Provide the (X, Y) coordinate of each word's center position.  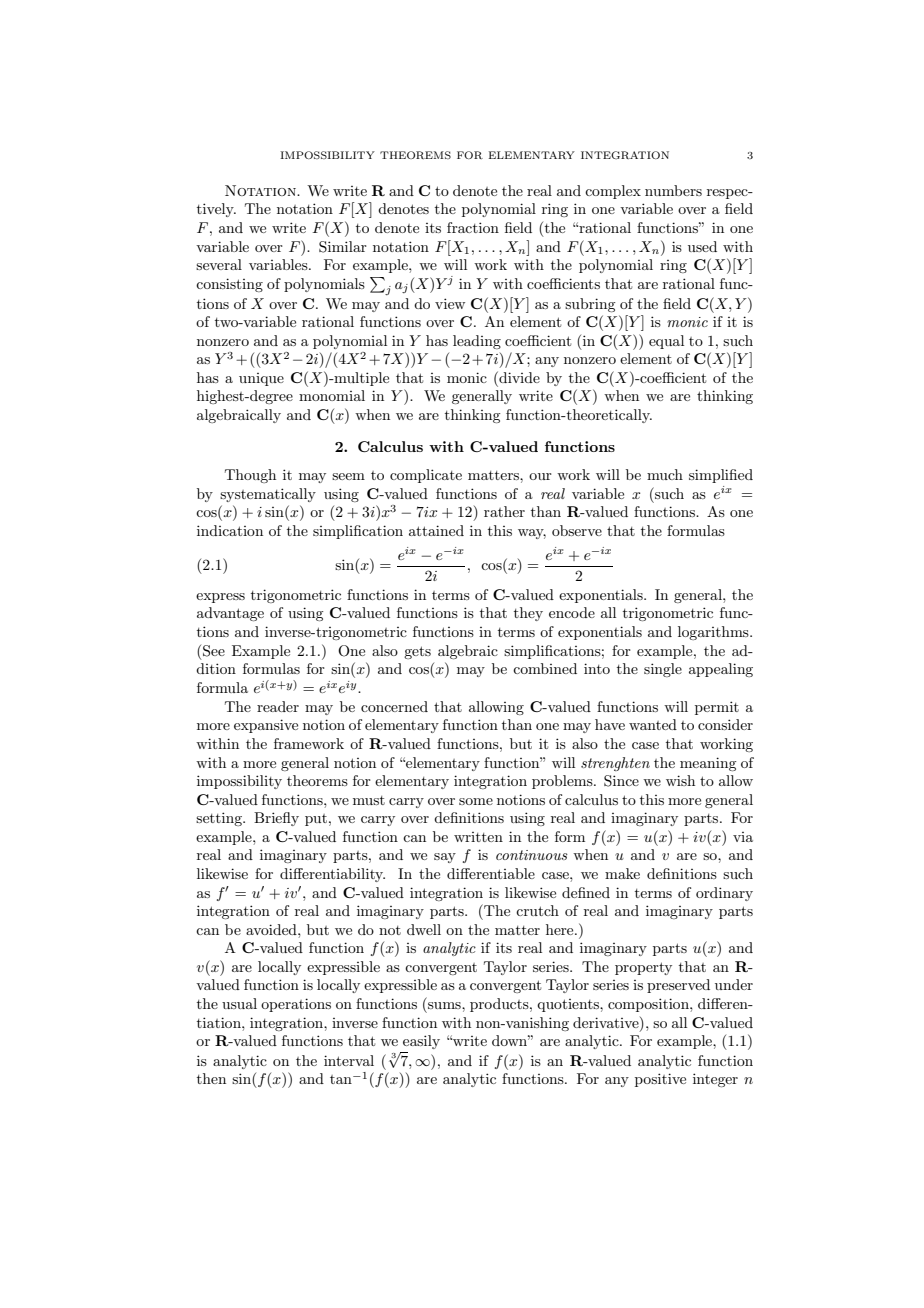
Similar (343, 247)
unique (261, 379)
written (478, 837)
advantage (230, 614)
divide (518, 377)
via (743, 837)
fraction (473, 227)
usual (239, 1003)
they (528, 614)
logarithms (714, 633)
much (665, 474)
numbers (673, 190)
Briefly (276, 819)
